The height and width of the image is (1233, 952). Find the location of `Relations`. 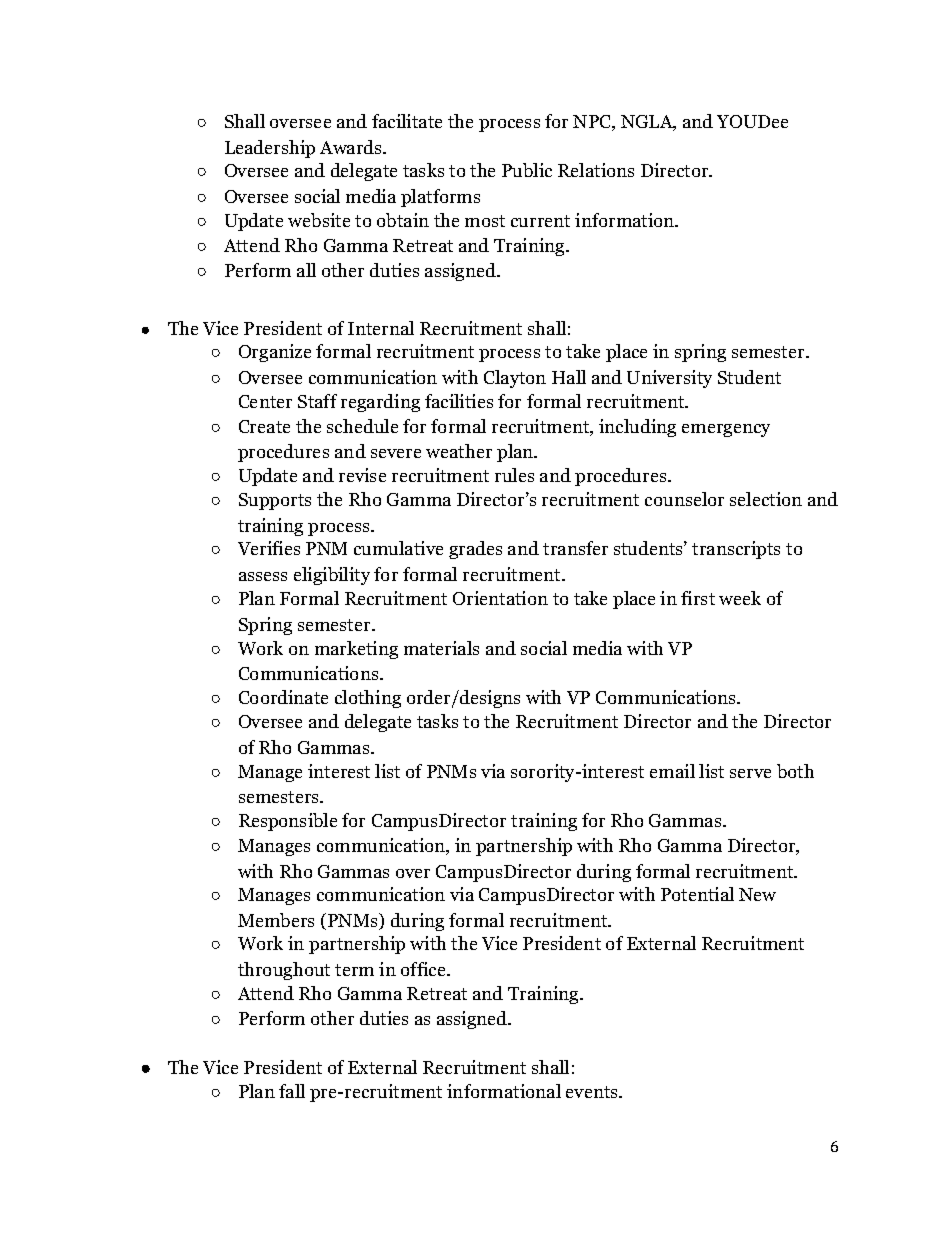

Relations is located at coordinates (596, 170).
